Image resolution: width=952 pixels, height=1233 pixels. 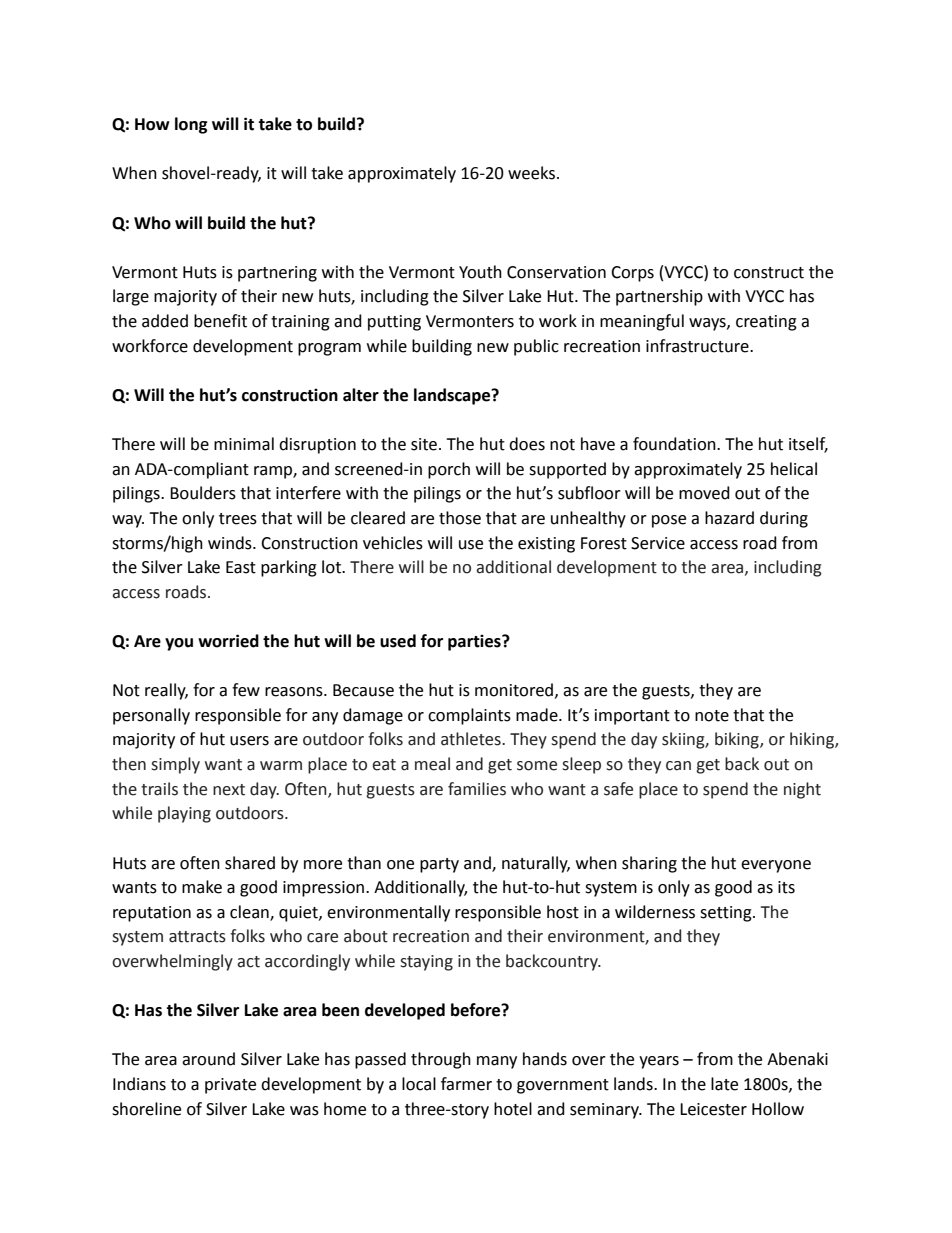 What do you see at coordinates (477, 789) in the screenshot?
I see `families` at bounding box center [477, 789].
